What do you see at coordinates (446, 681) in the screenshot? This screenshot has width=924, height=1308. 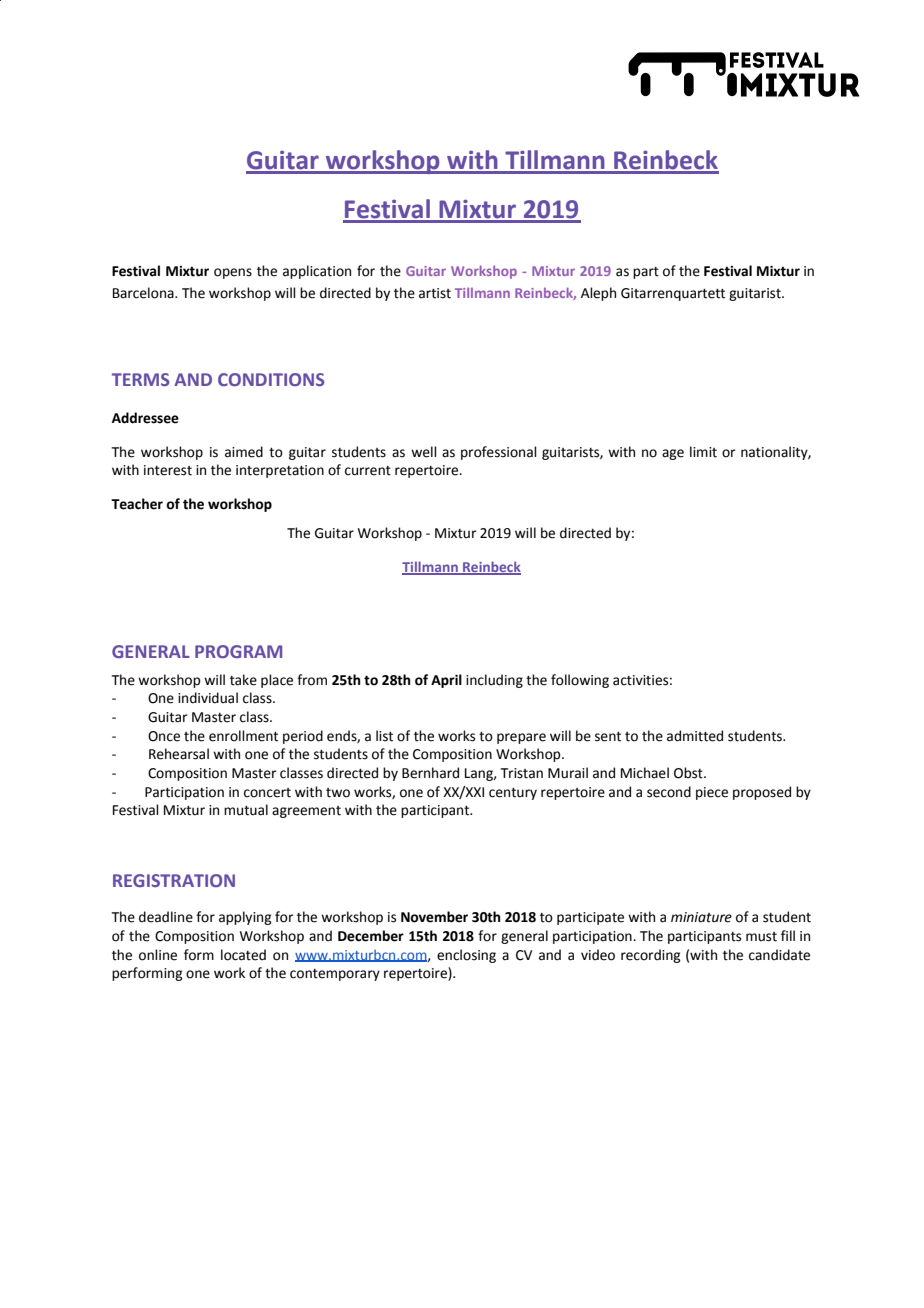 I see `April` at bounding box center [446, 681].
